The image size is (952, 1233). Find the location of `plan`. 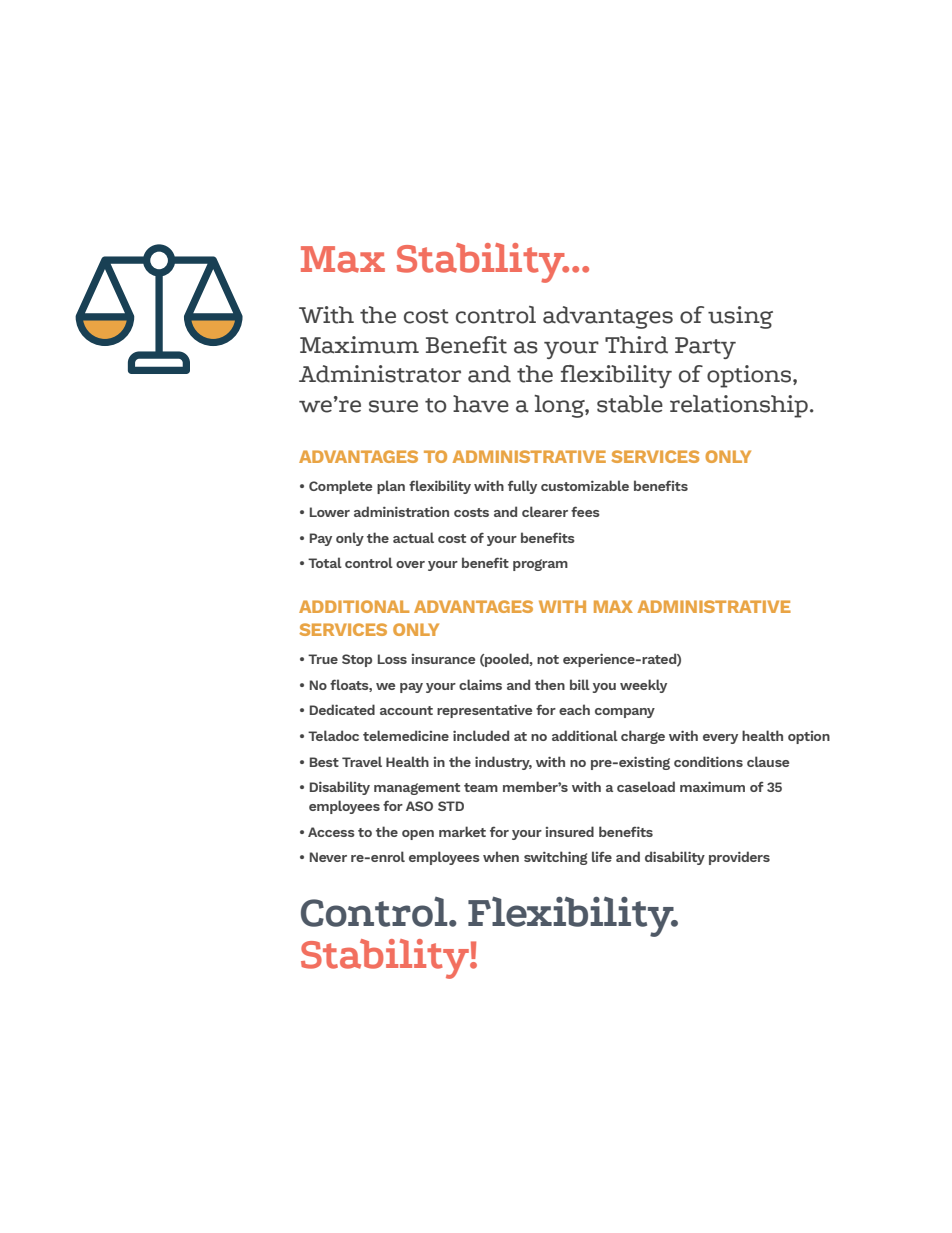

plan is located at coordinates (391, 487).
